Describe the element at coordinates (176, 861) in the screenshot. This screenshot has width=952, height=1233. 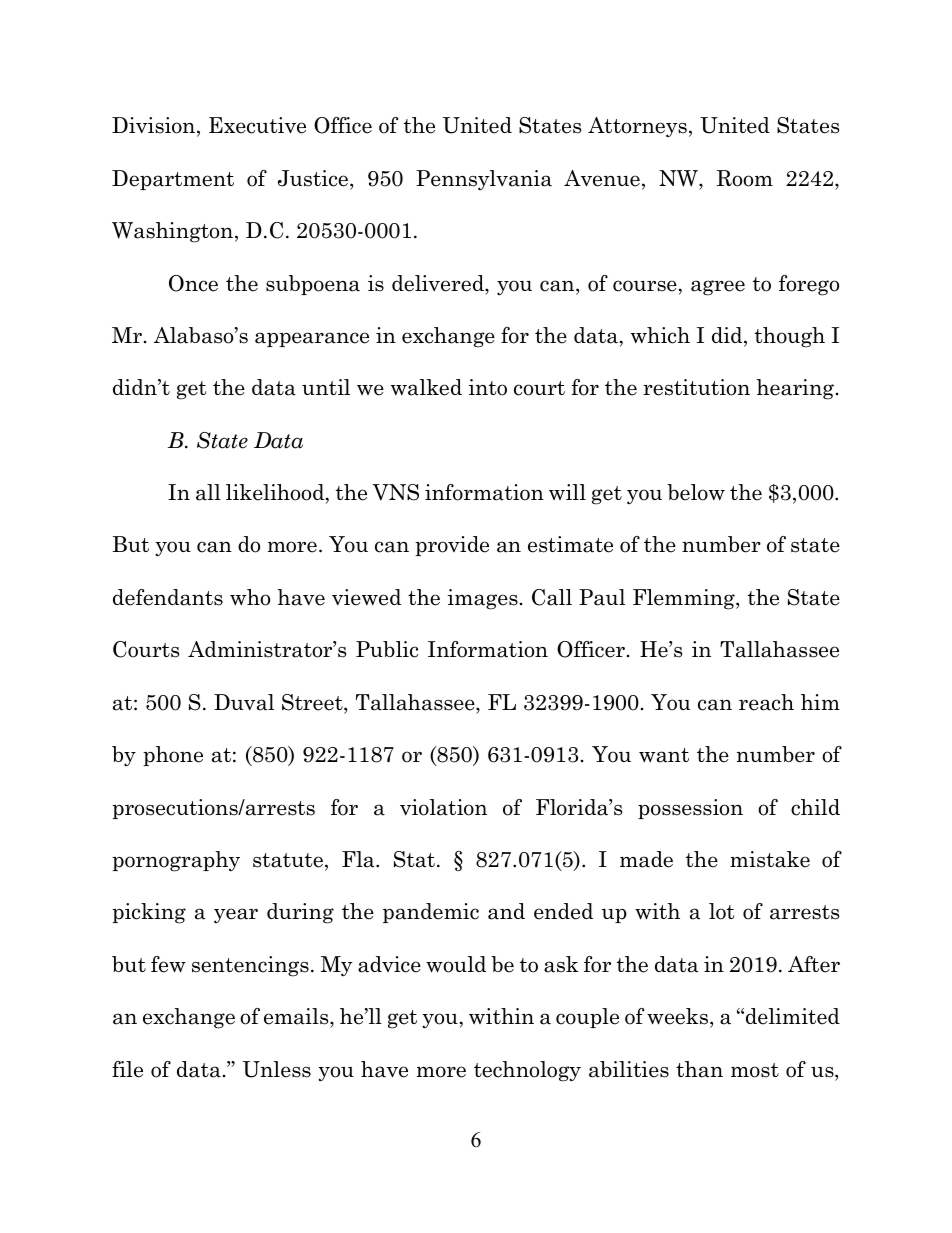
I see `pornography` at that location.
